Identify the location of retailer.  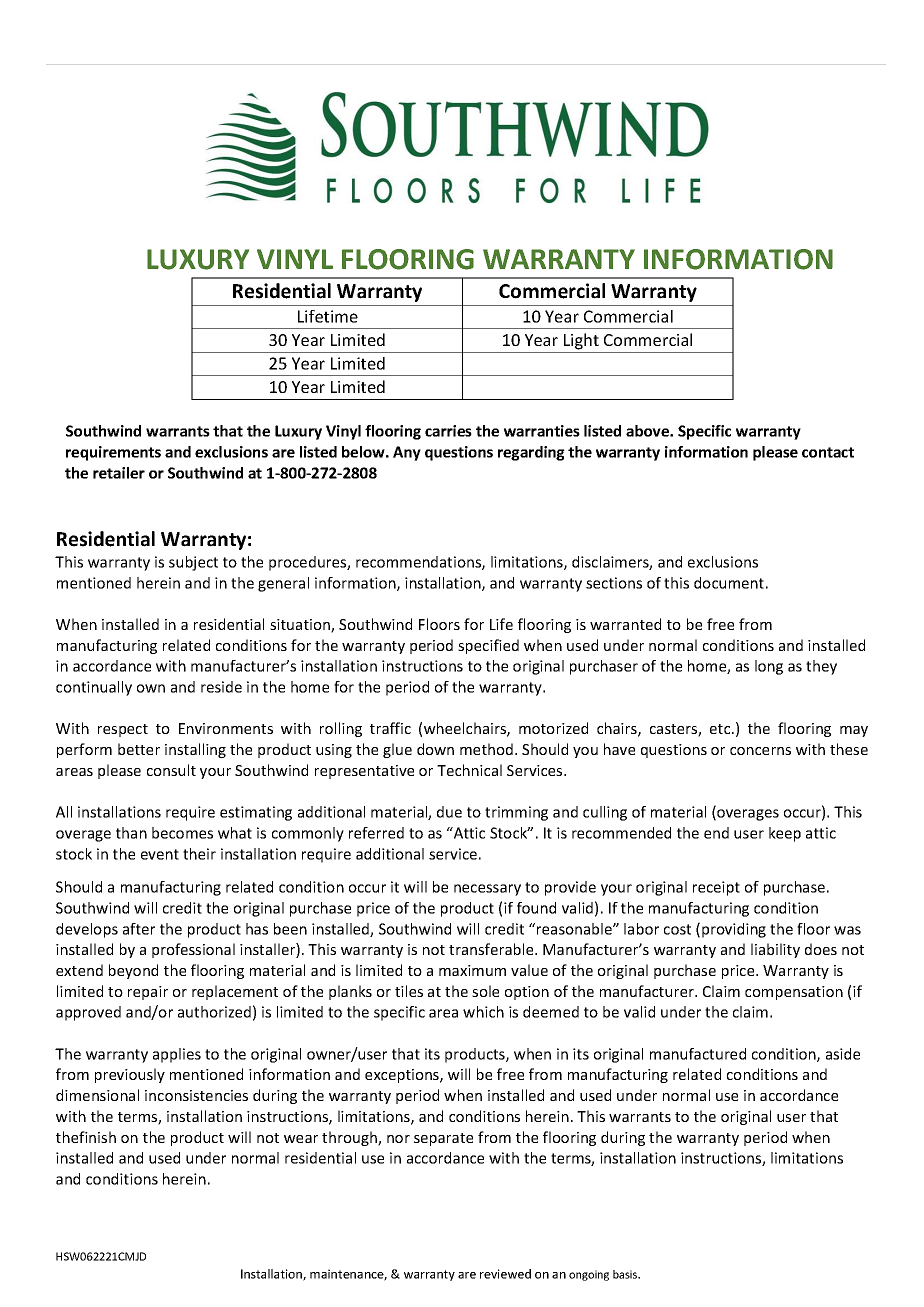
(119, 473).
